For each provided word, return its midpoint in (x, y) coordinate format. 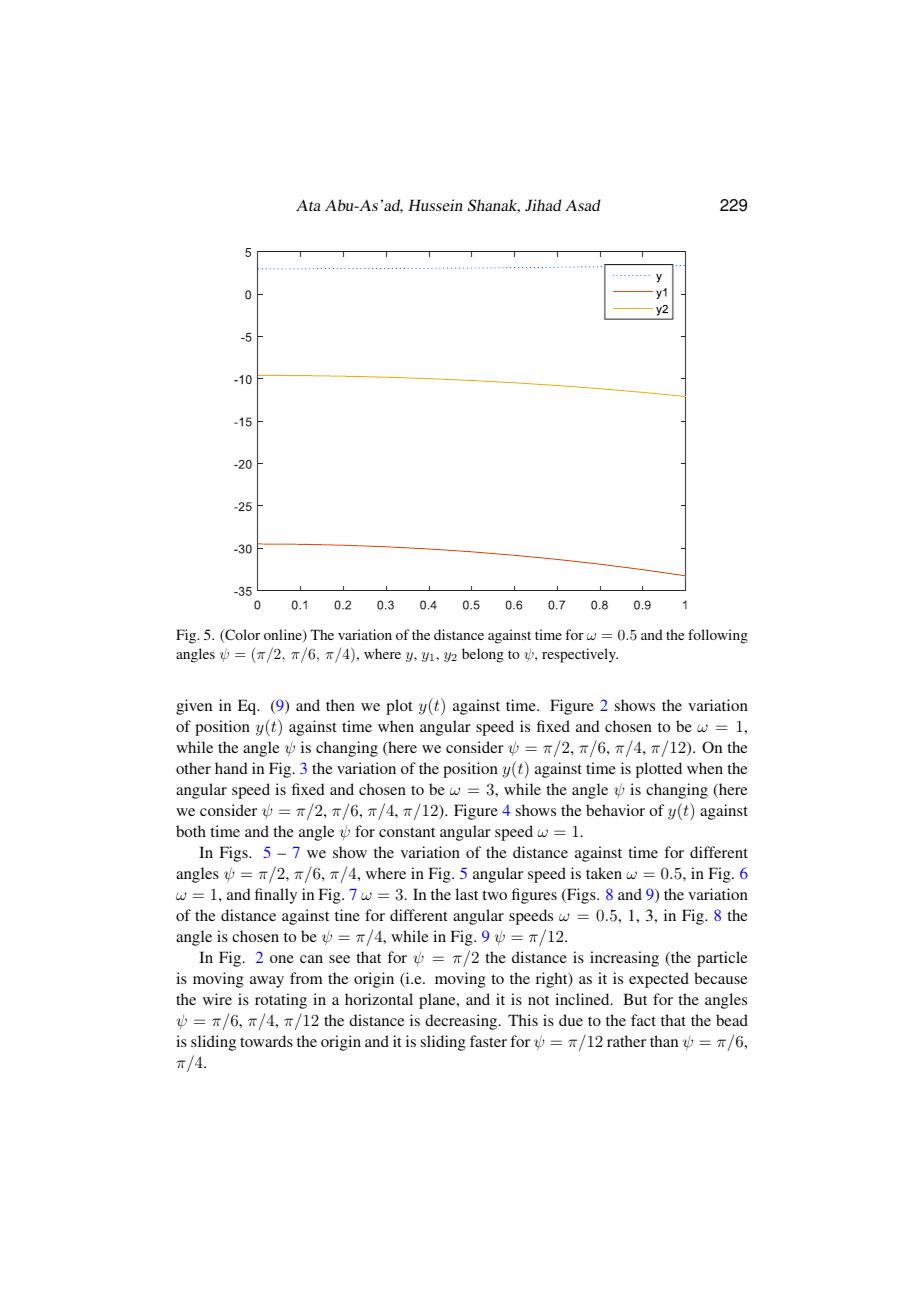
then (340, 705)
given (194, 707)
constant (407, 832)
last (466, 894)
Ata (308, 205)
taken (604, 873)
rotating (281, 1001)
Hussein (435, 205)
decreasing (462, 1022)
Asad (582, 205)
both (191, 831)
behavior (615, 810)
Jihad (543, 205)
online (284, 636)
